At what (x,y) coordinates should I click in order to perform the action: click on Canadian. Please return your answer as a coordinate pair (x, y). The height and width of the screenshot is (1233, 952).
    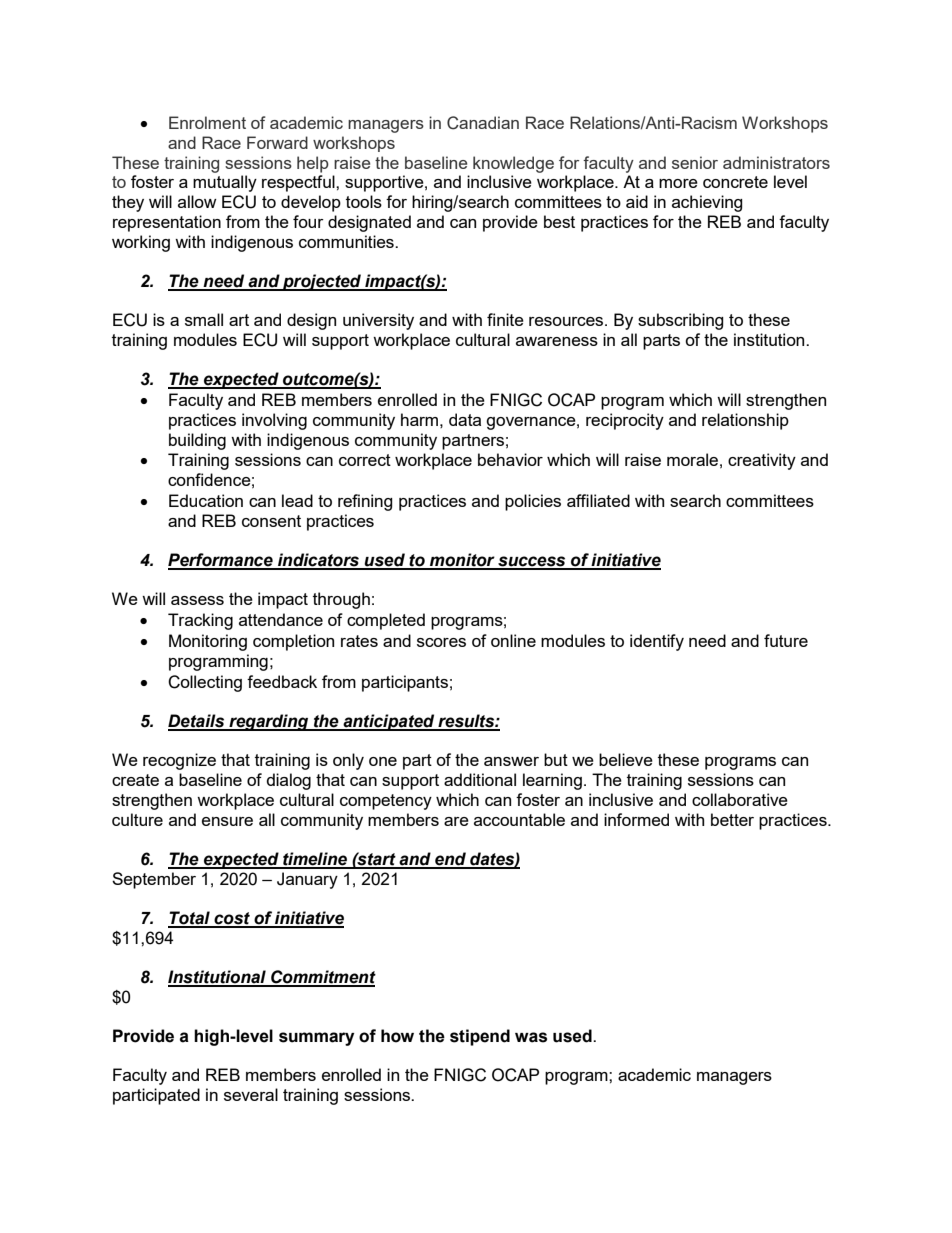
    Looking at the image, I should click on (483, 123).
